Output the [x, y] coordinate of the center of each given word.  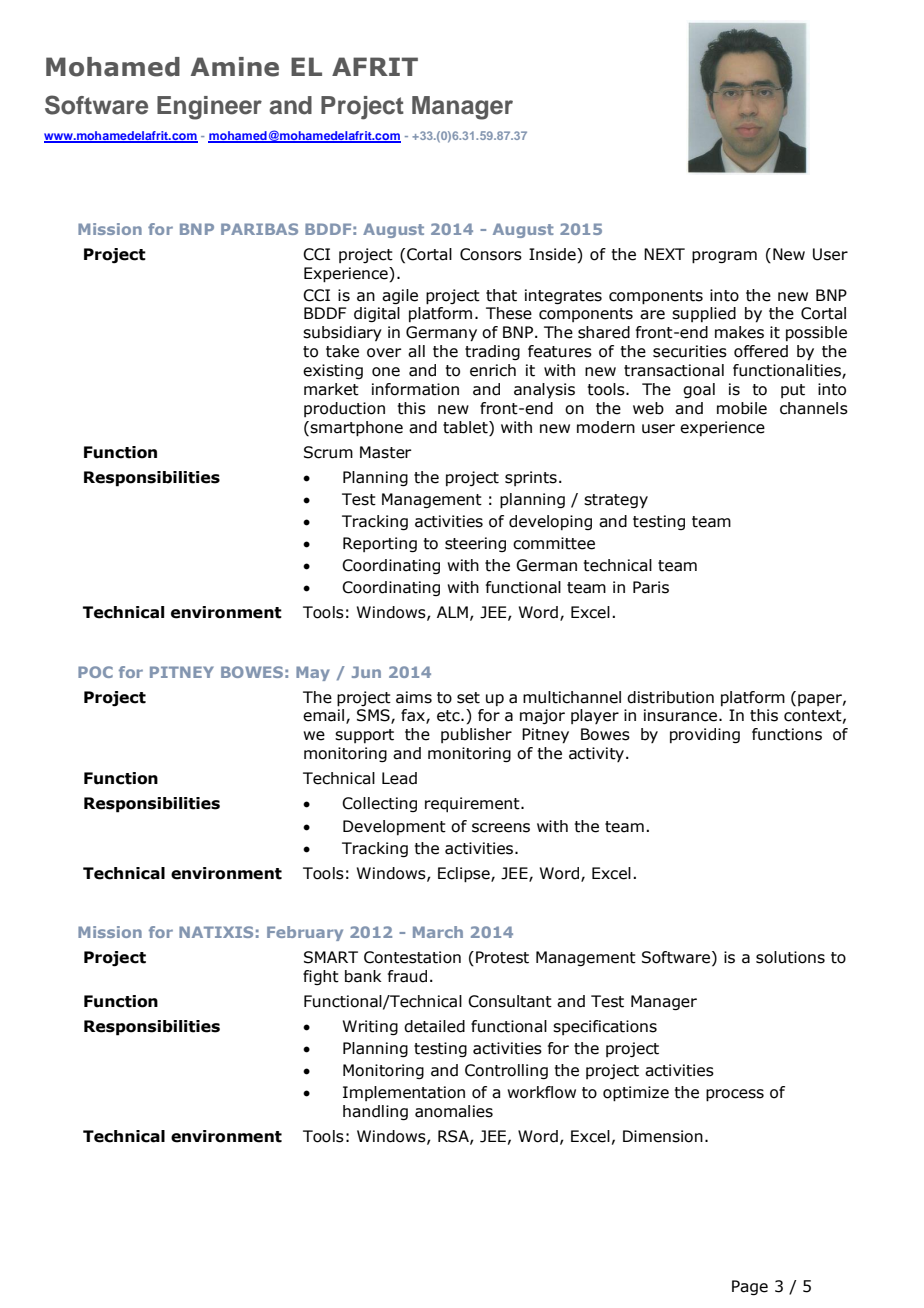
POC [95, 672]
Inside [553, 254]
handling [375, 1112]
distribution [670, 697]
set [468, 698]
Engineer [209, 108]
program [724, 257]
